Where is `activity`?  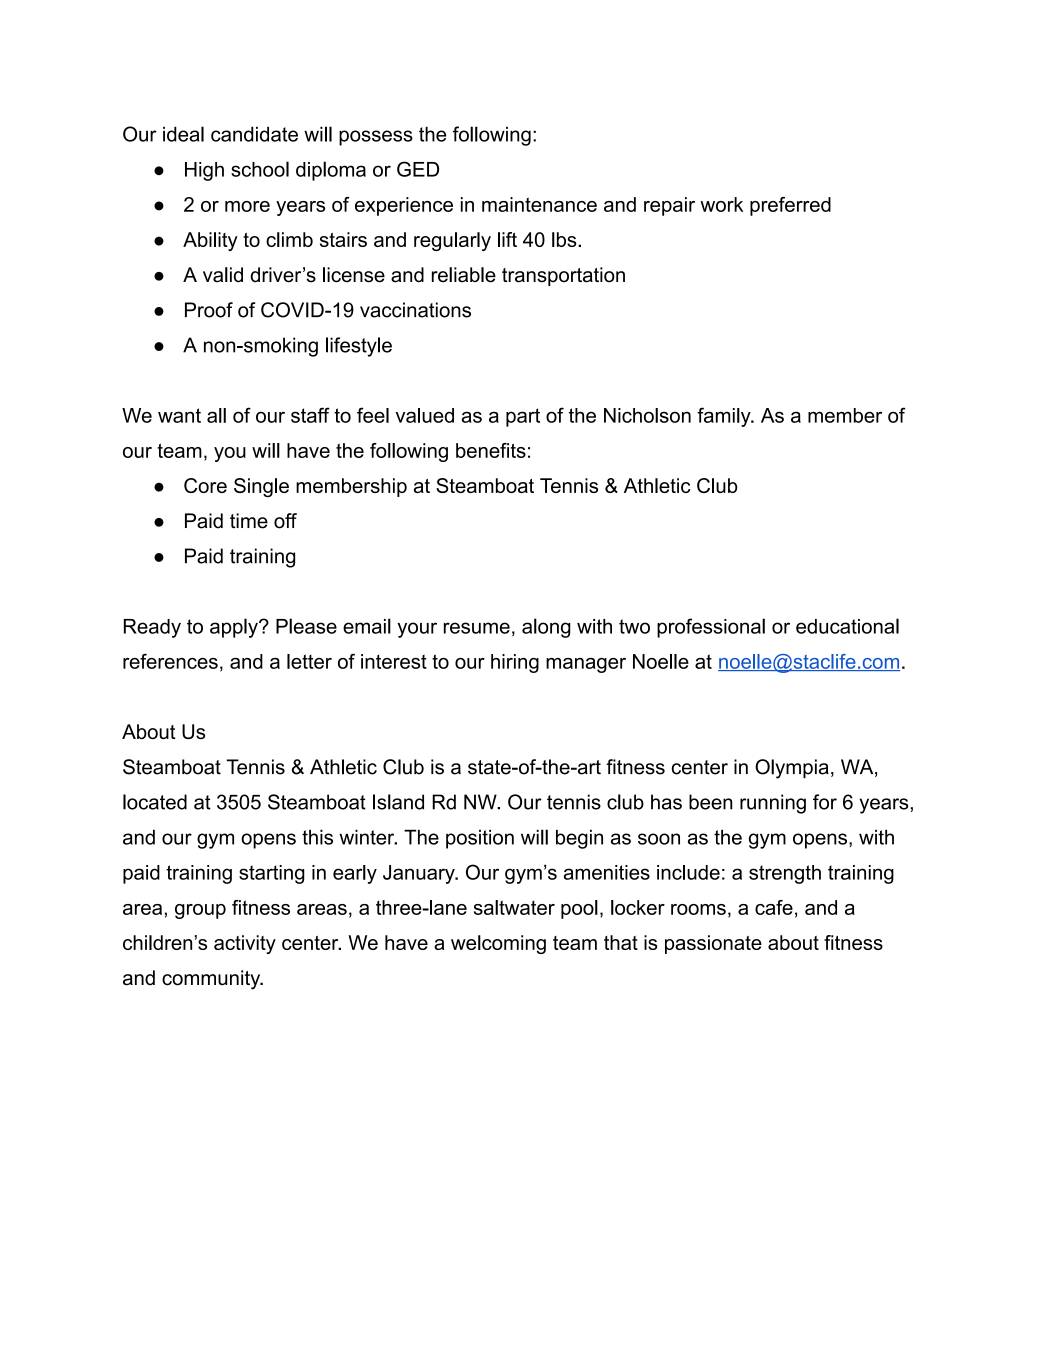
activity is located at coordinates (245, 944).
